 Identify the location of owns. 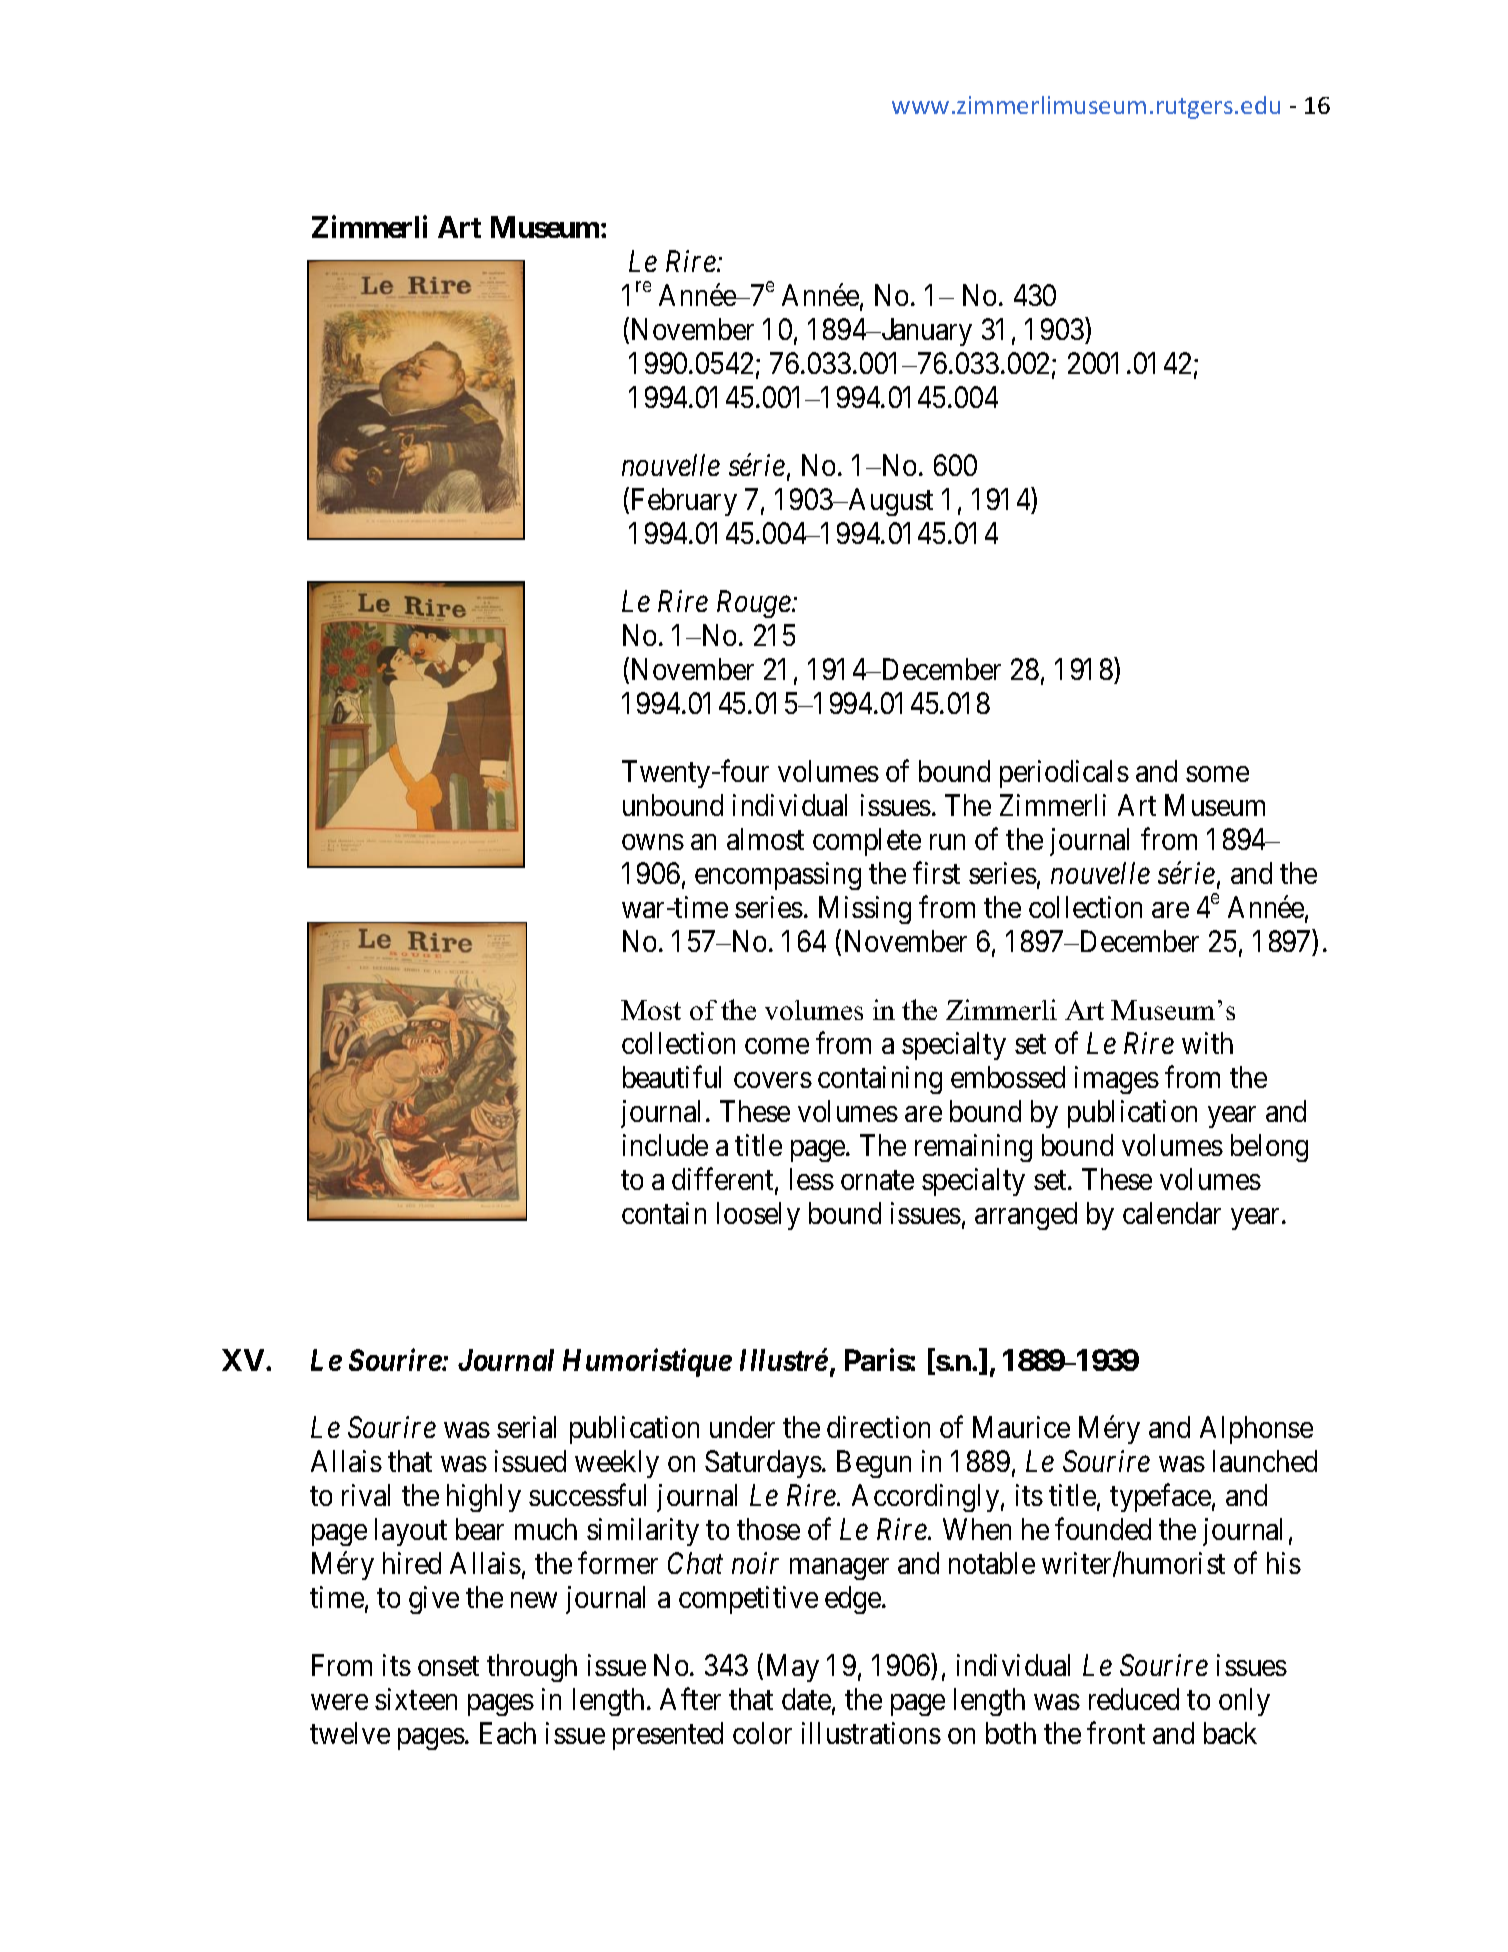
(653, 842).
